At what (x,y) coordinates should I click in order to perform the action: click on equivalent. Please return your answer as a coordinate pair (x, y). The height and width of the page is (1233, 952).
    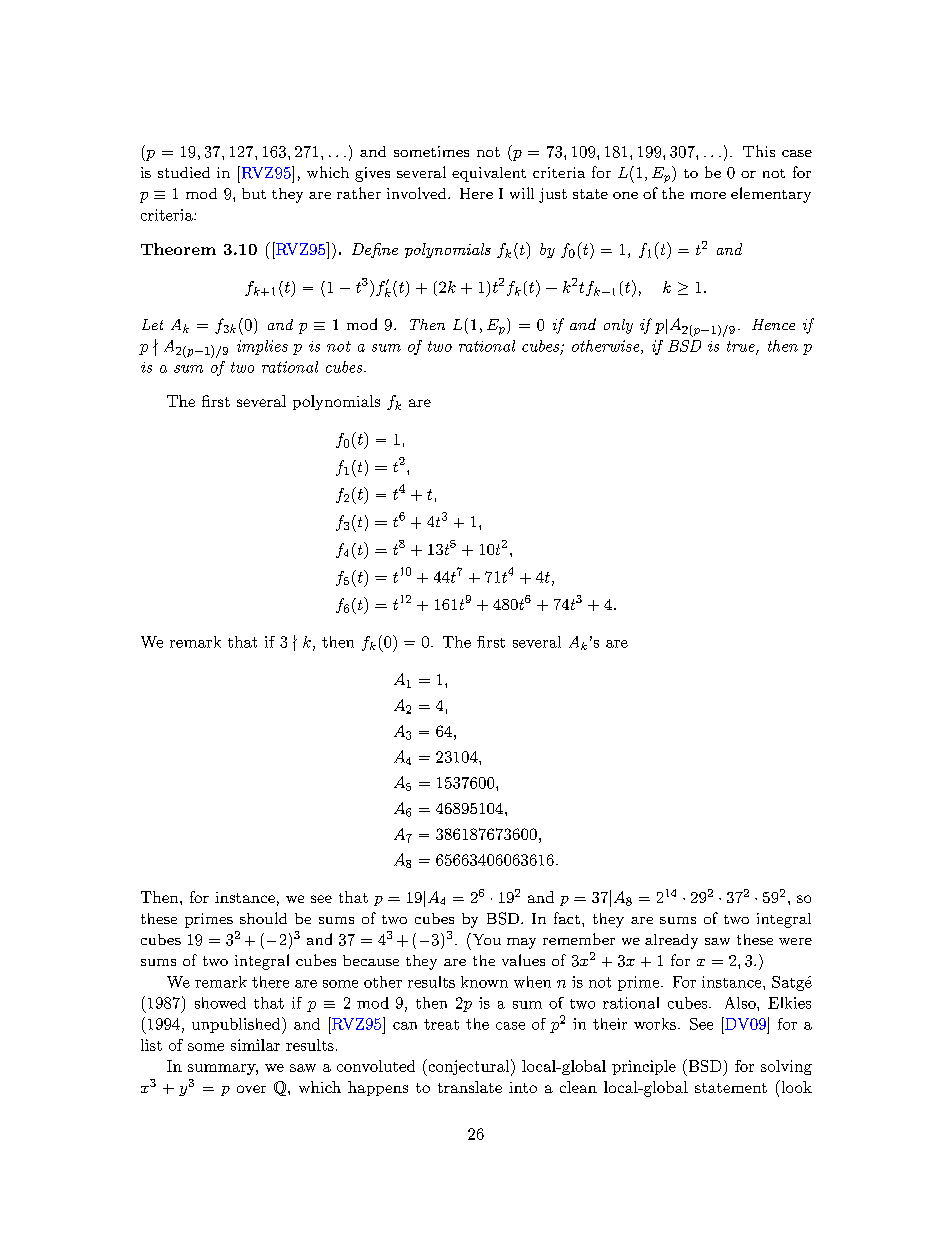
    Looking at the image, I should click on (489, 174).
